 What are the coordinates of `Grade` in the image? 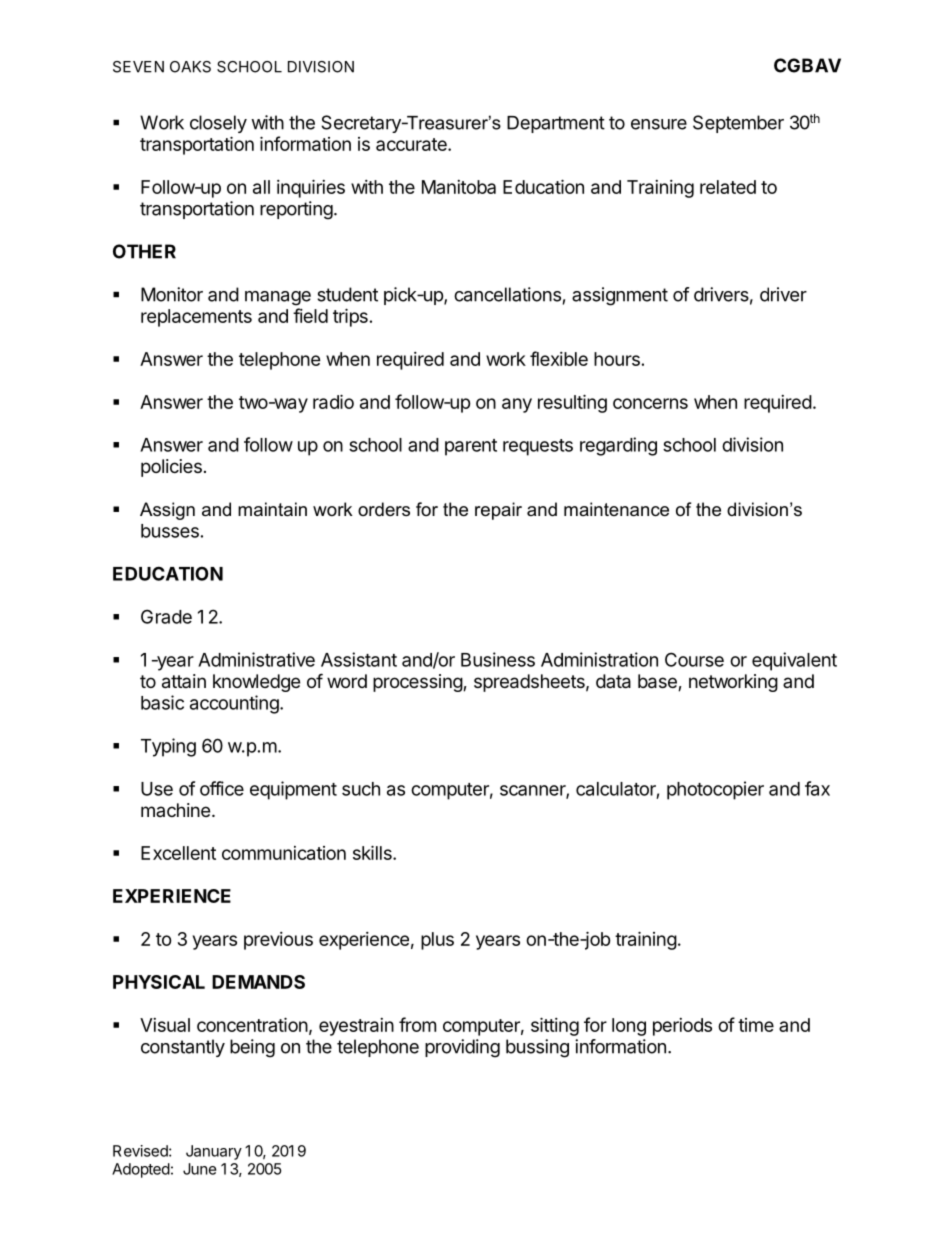 It's located at (166, 616).
